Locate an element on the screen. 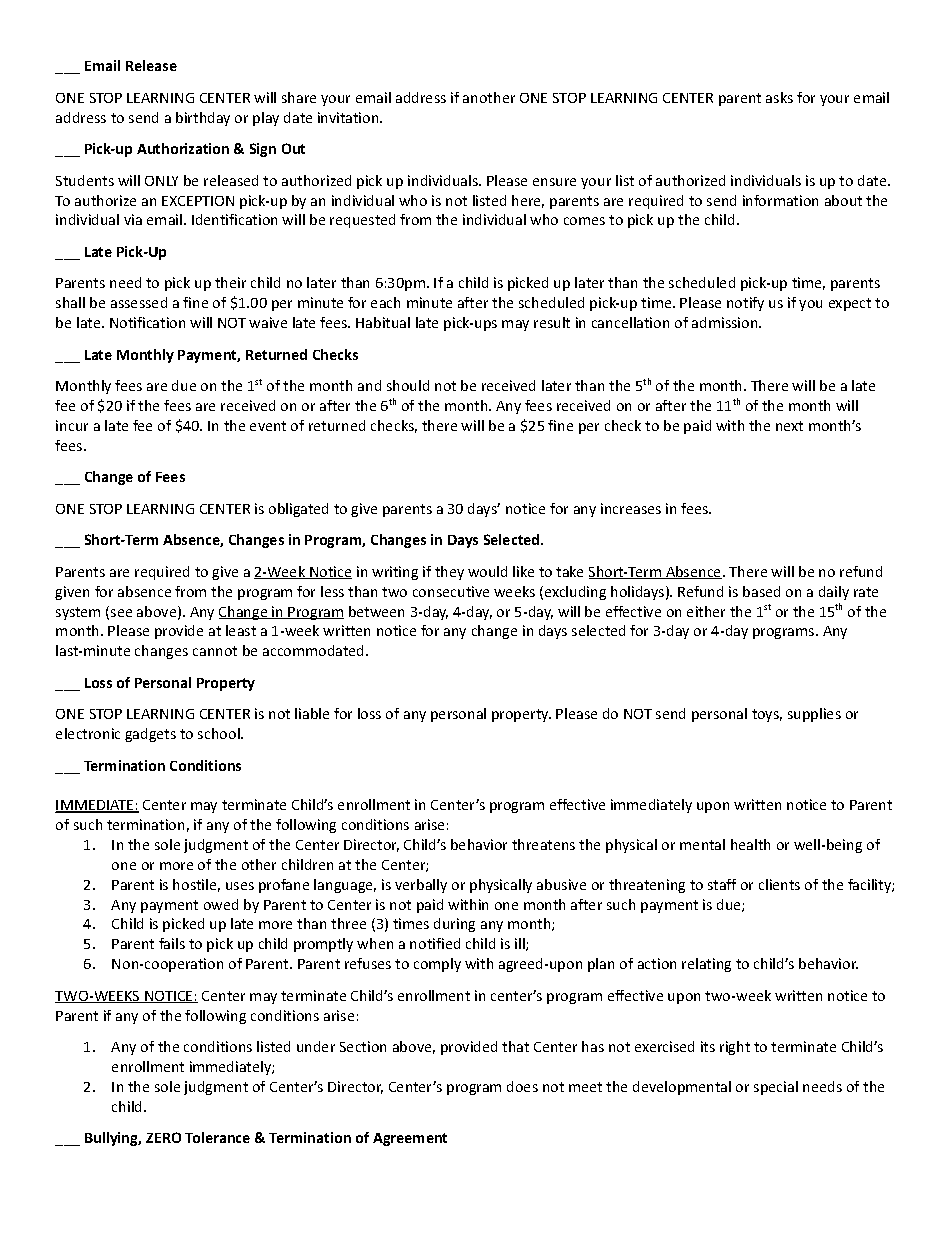  asks is located at coordinates (779, 97).
